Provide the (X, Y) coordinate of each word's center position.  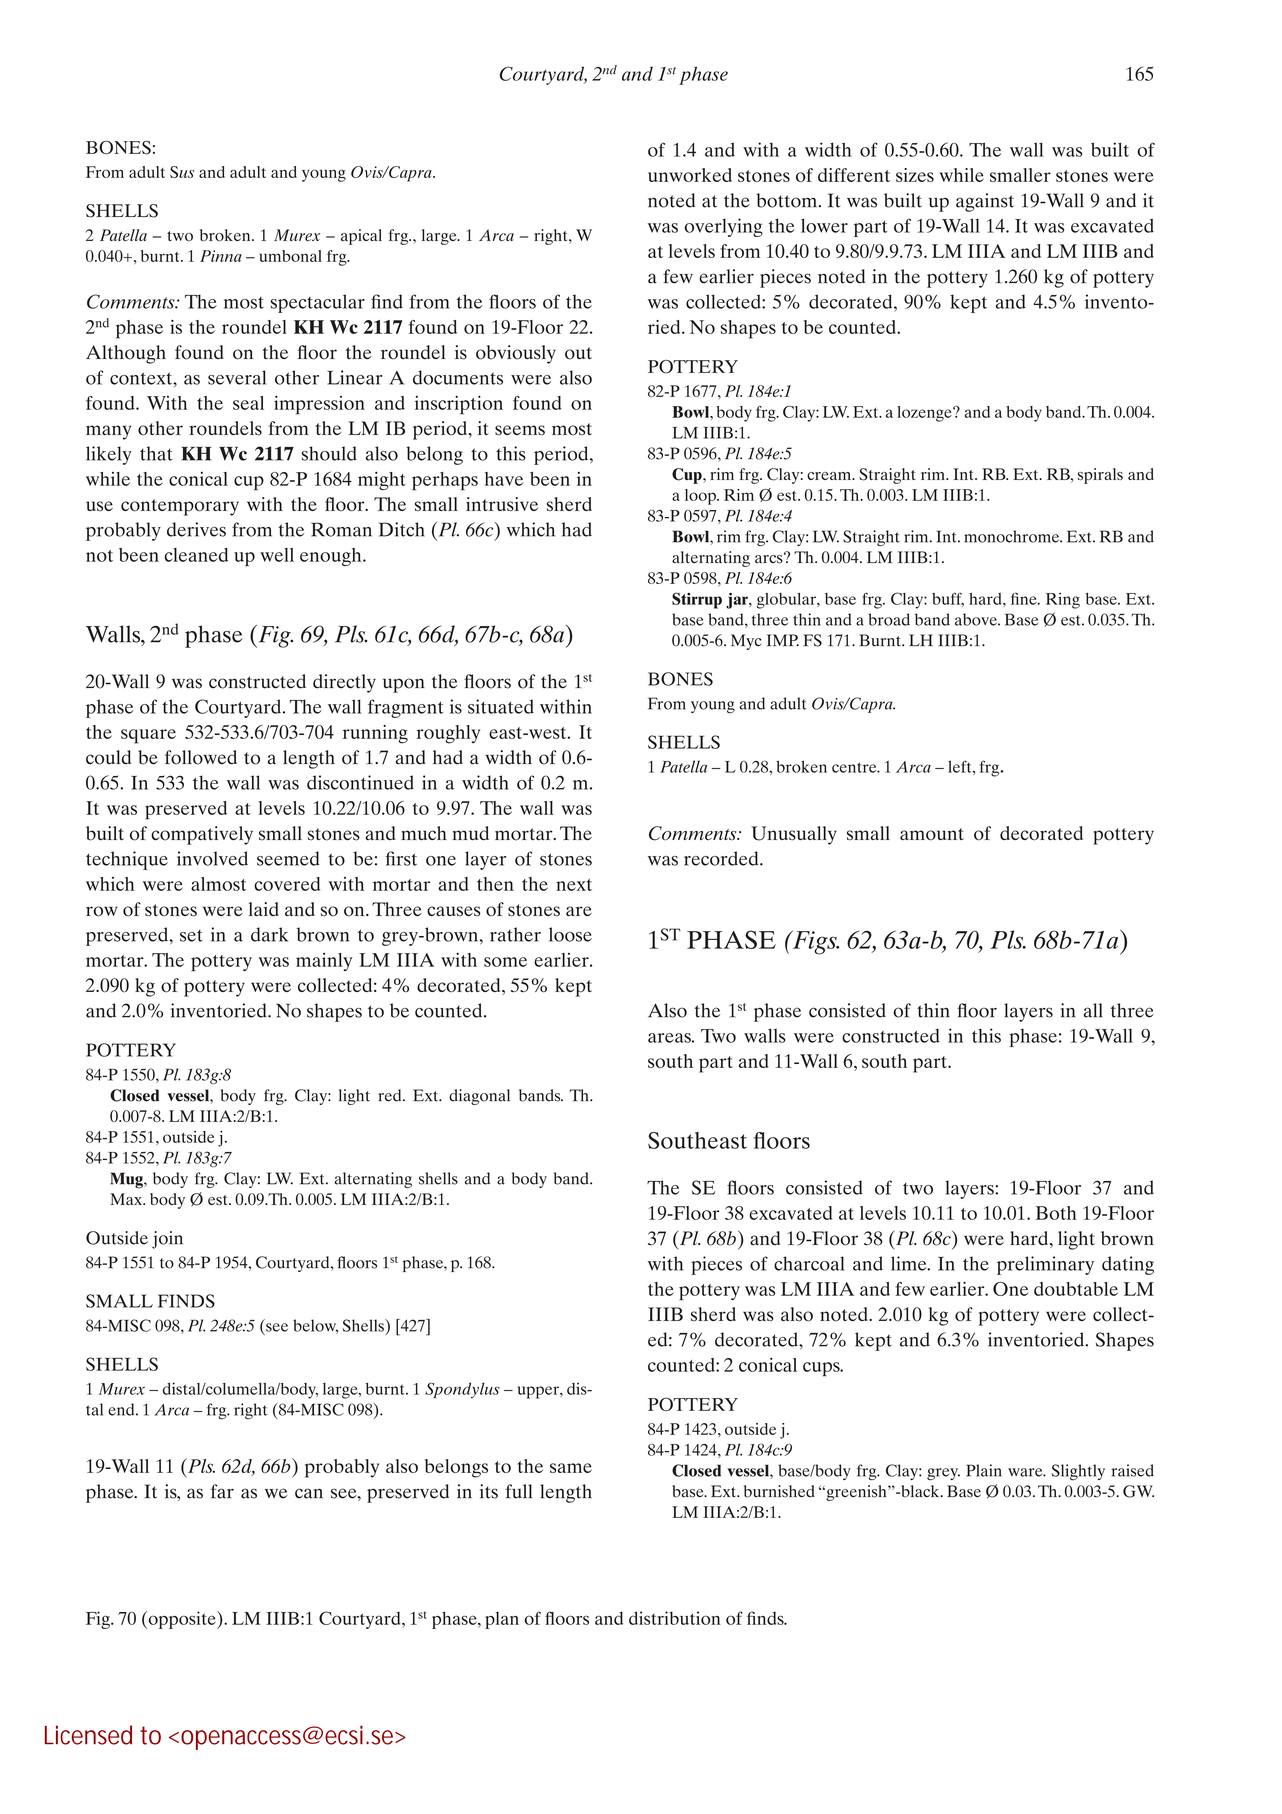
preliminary (1045, 1265)
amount (932, 834)
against (985, 202)
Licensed (88, 1735)
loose (570, 934)
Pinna (221, 256)
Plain (984, 1470)
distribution (675, 1618)
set (191, 936)
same (571, 1468)
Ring (1063, 601)
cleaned (196, 555)
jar (738, 601)
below (315, 1326)
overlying (724, 227)
